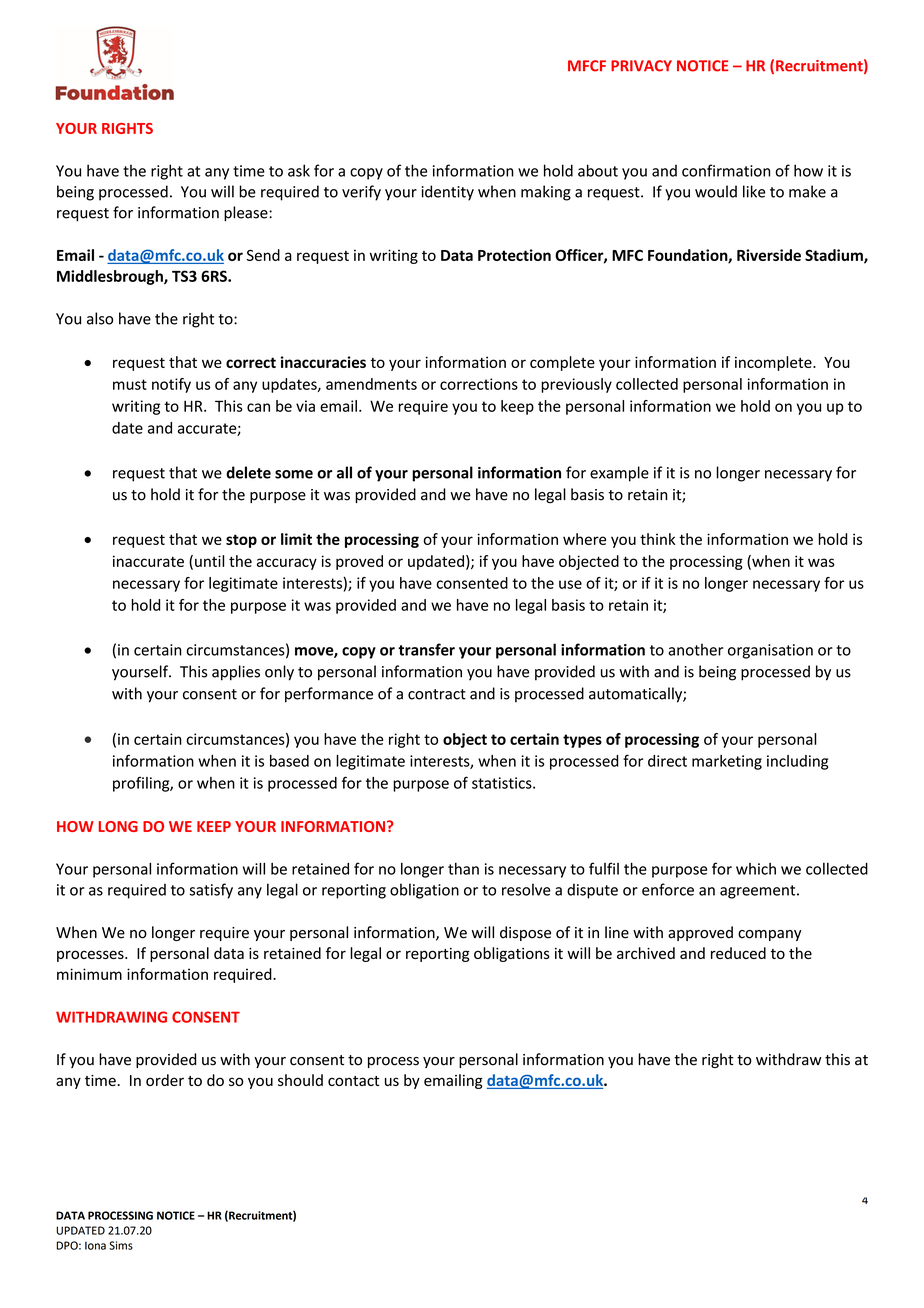 The image size is (924, 1308). What do you see at coordinates (171, 385) in the page?
I see `notify` at bounding box center [171, 385].
